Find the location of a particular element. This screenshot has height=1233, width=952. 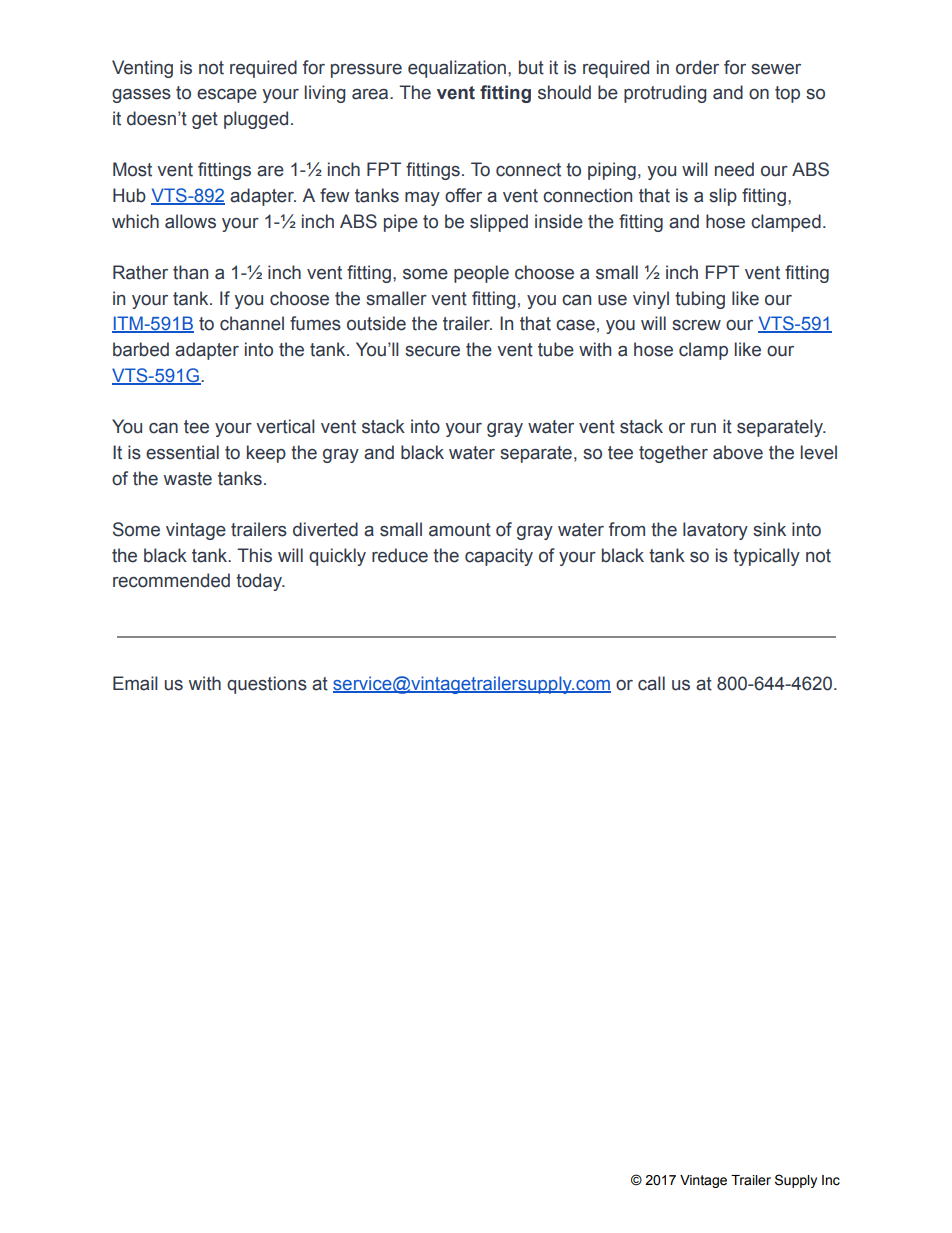

sewer is located at coordinates (776, 69).
